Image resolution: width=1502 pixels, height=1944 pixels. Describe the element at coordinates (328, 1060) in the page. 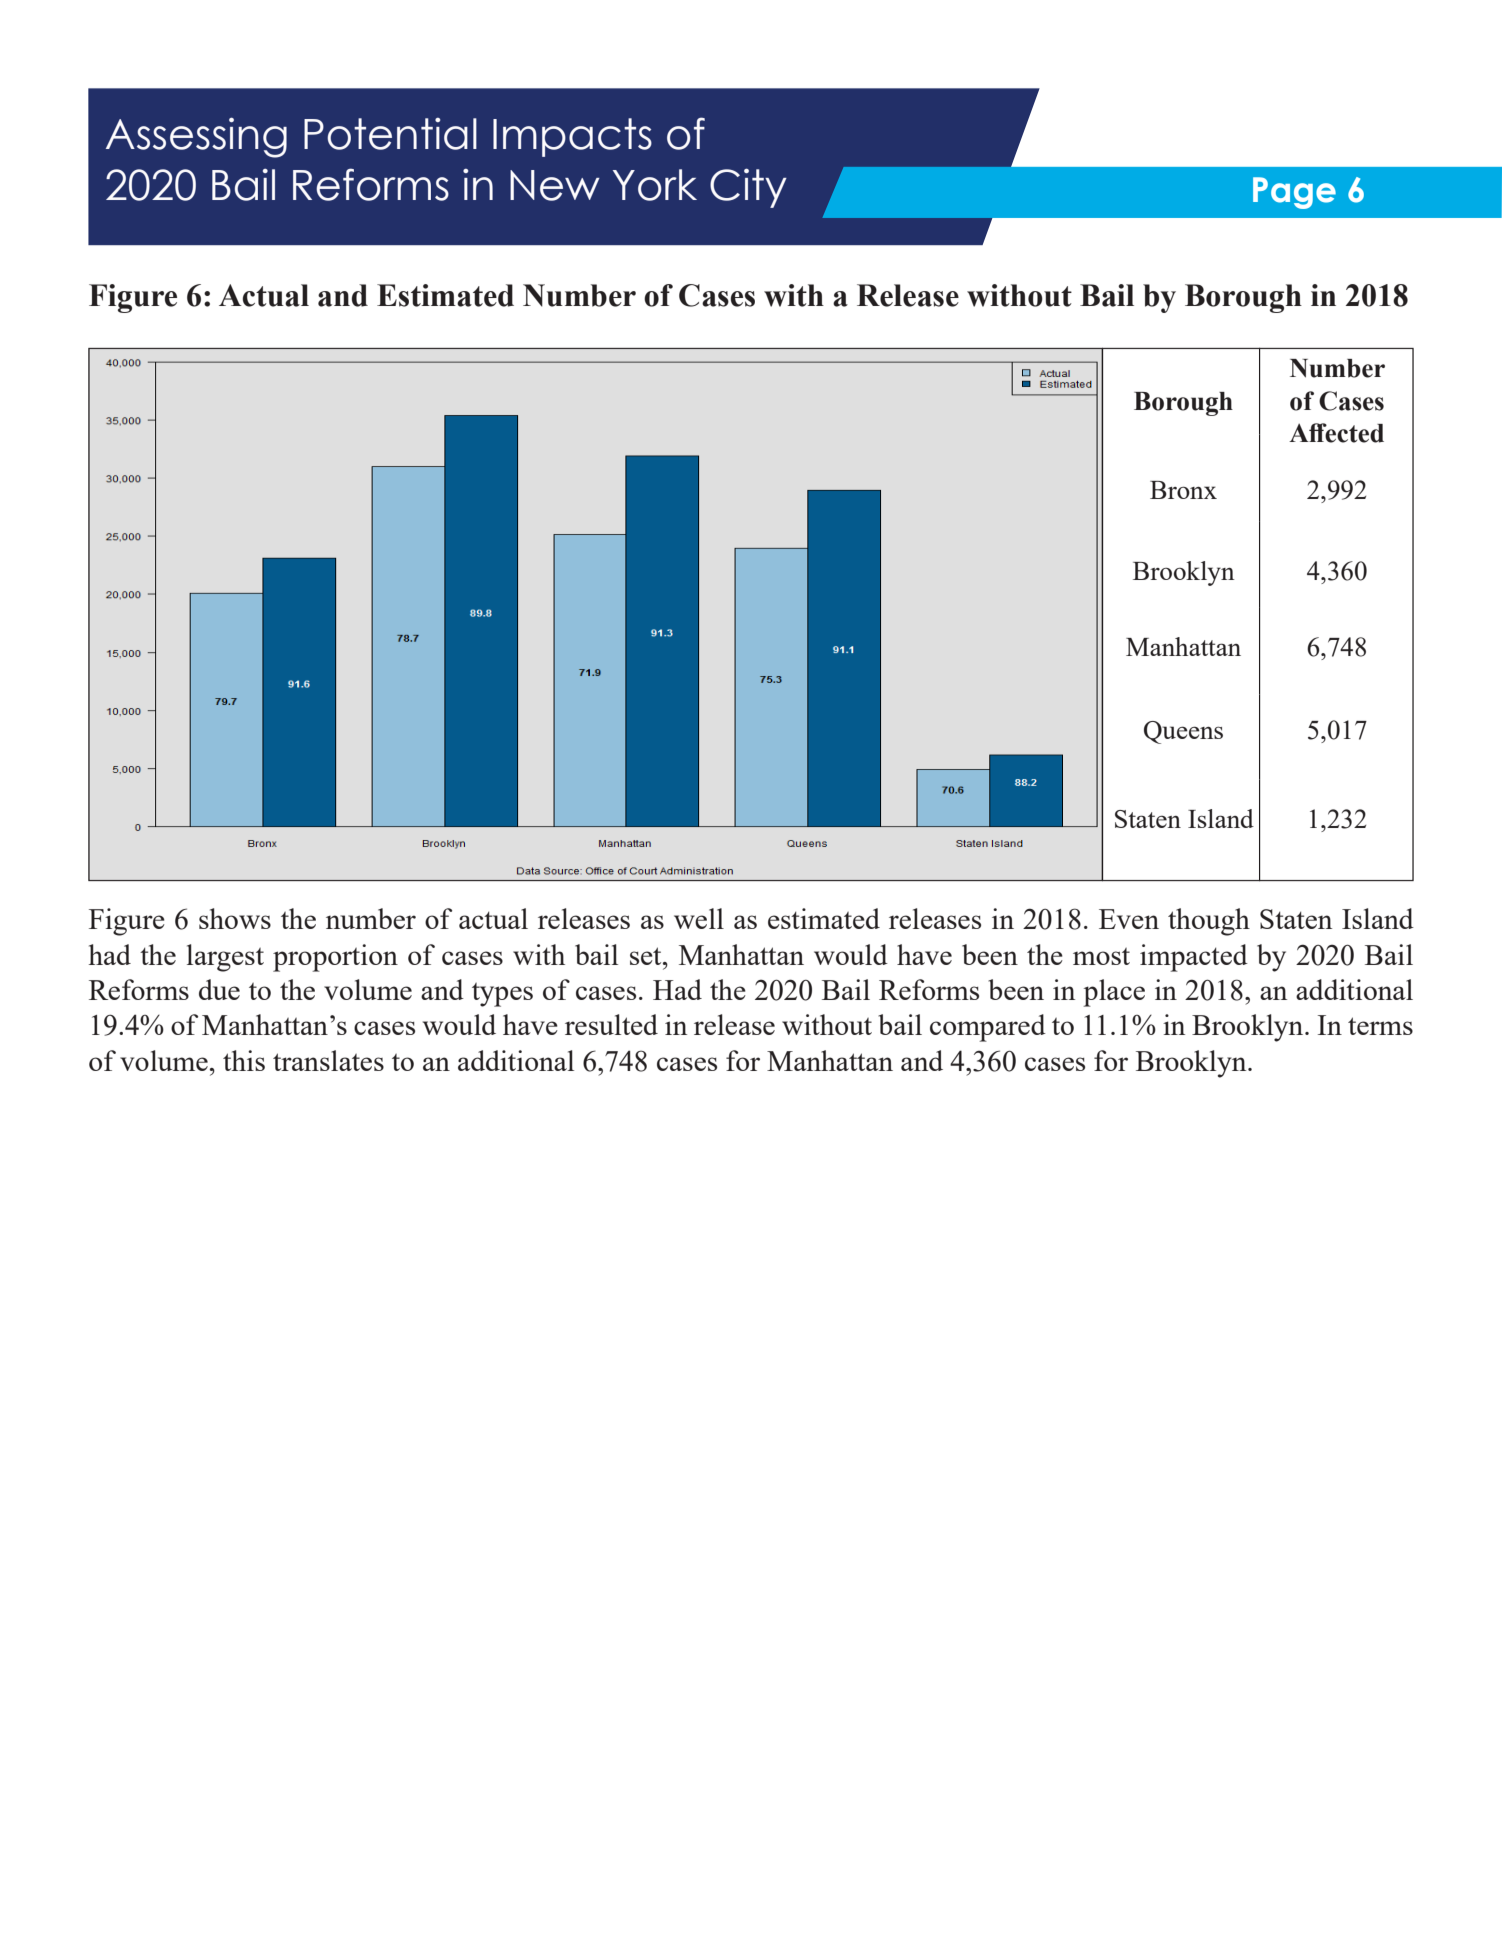

I see `translates` at that location.
